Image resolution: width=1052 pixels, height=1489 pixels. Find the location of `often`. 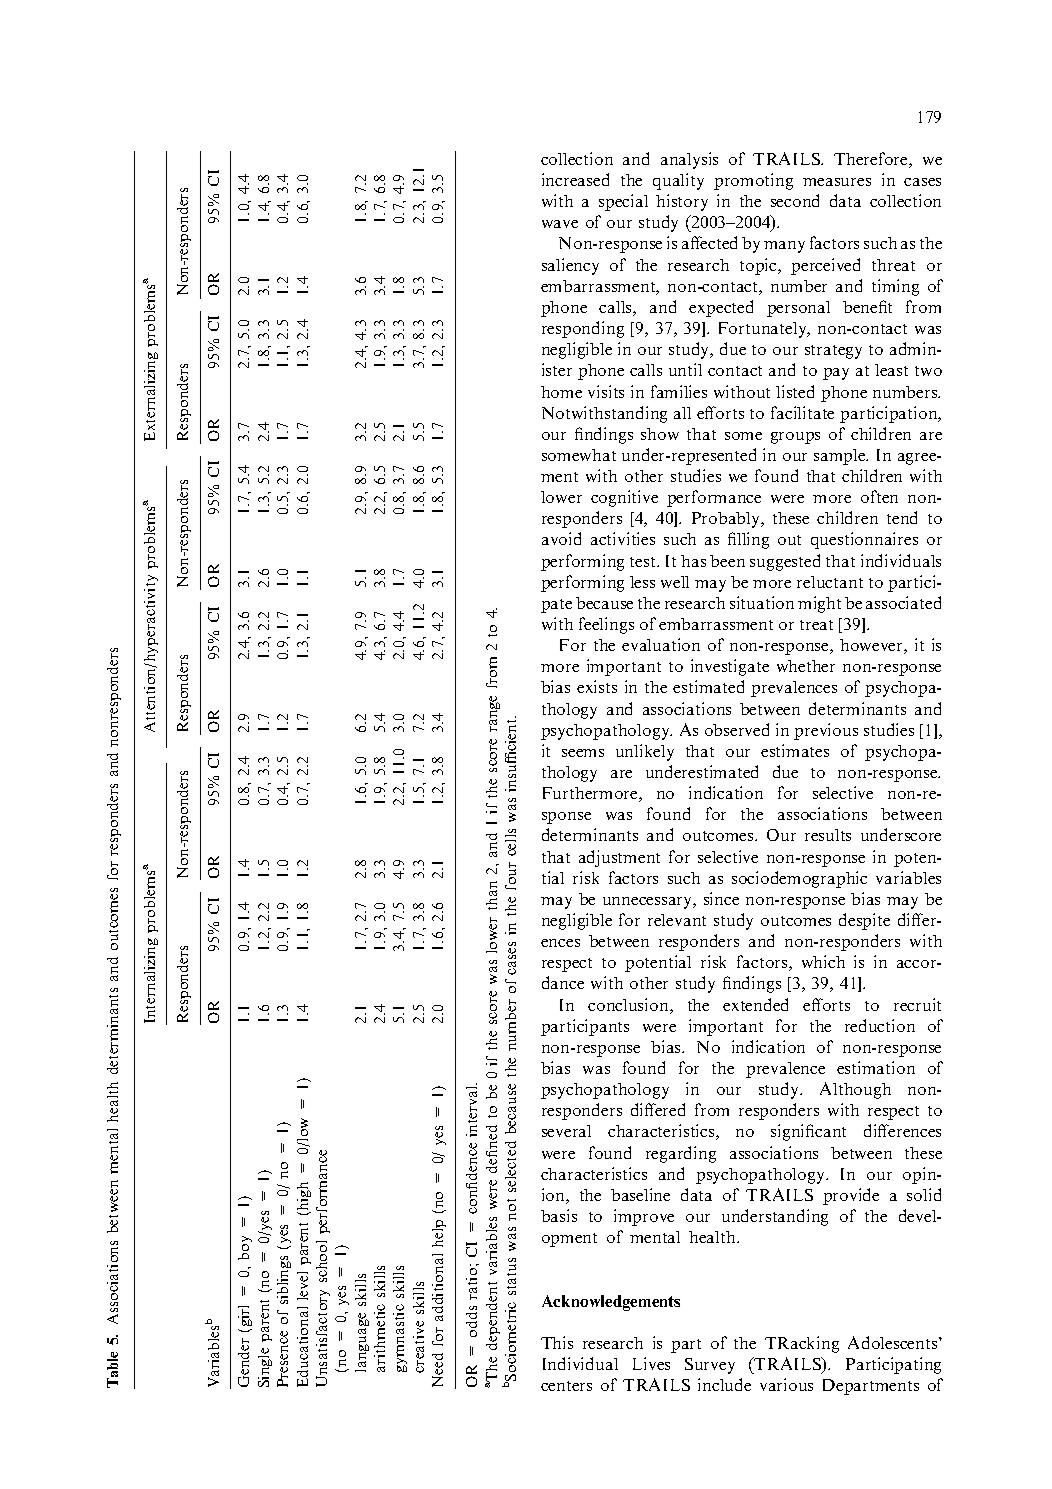

often is located at coordinates (879, 496).
